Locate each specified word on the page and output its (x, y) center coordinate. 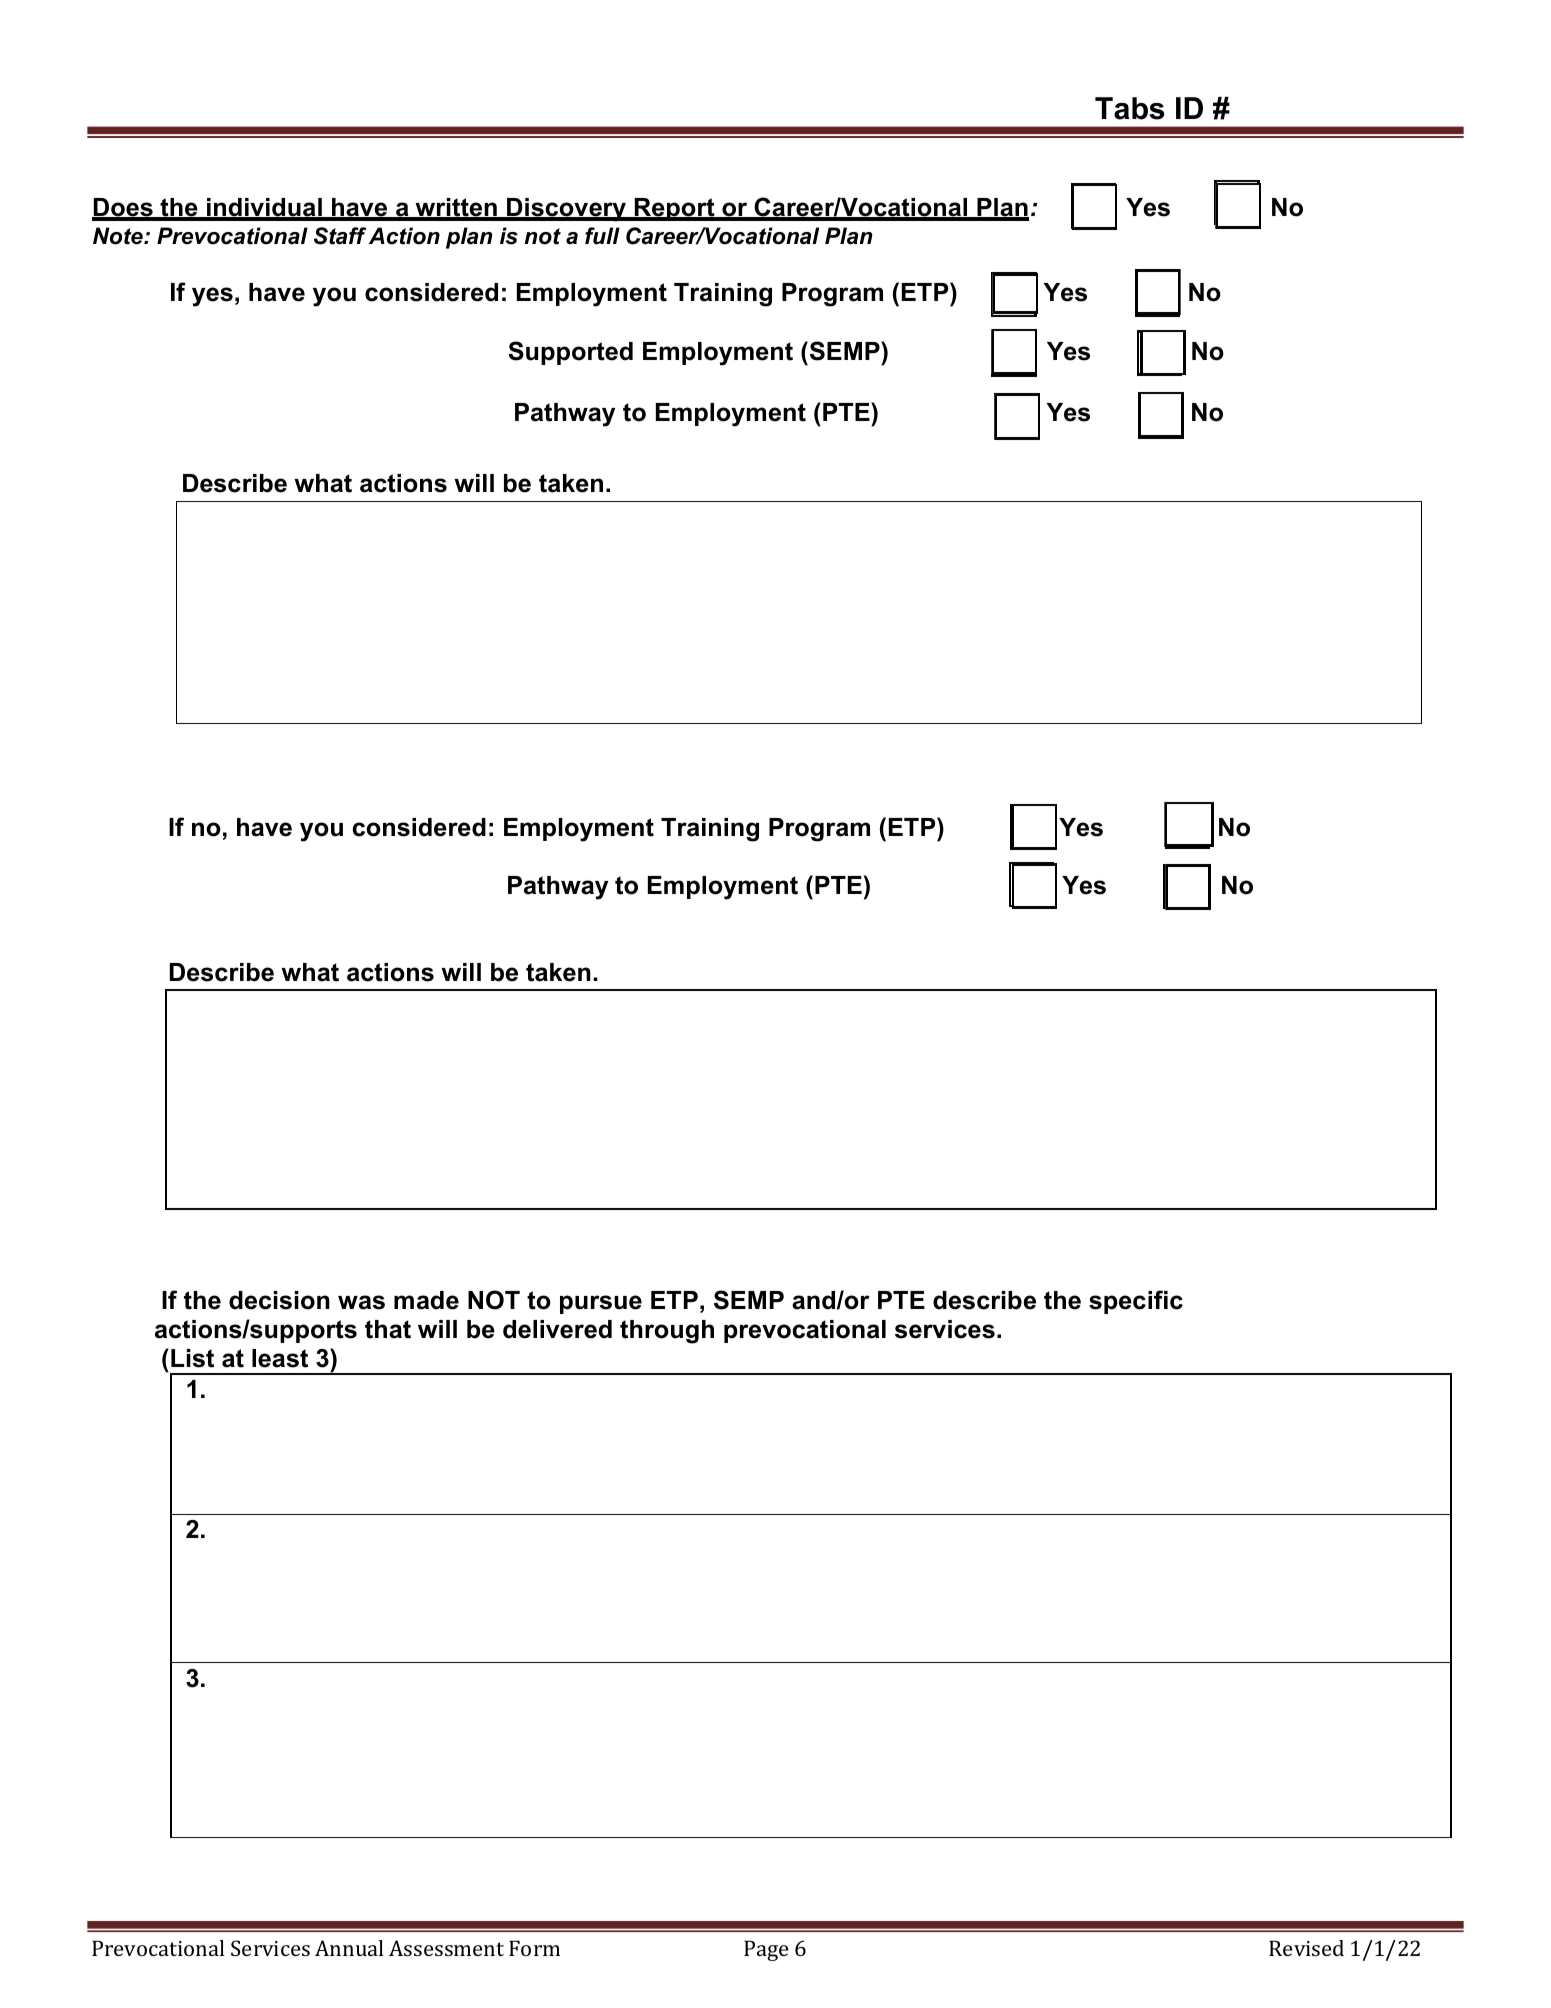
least (280, 1358)
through (667, 1332)
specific (1136, 1302)
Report (675, 209)
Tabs (1129, 108)
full (602, 236)
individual (264, 209)
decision (279, 1300)
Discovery (567, 210)
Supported (570, 353)
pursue (601, 1304)
